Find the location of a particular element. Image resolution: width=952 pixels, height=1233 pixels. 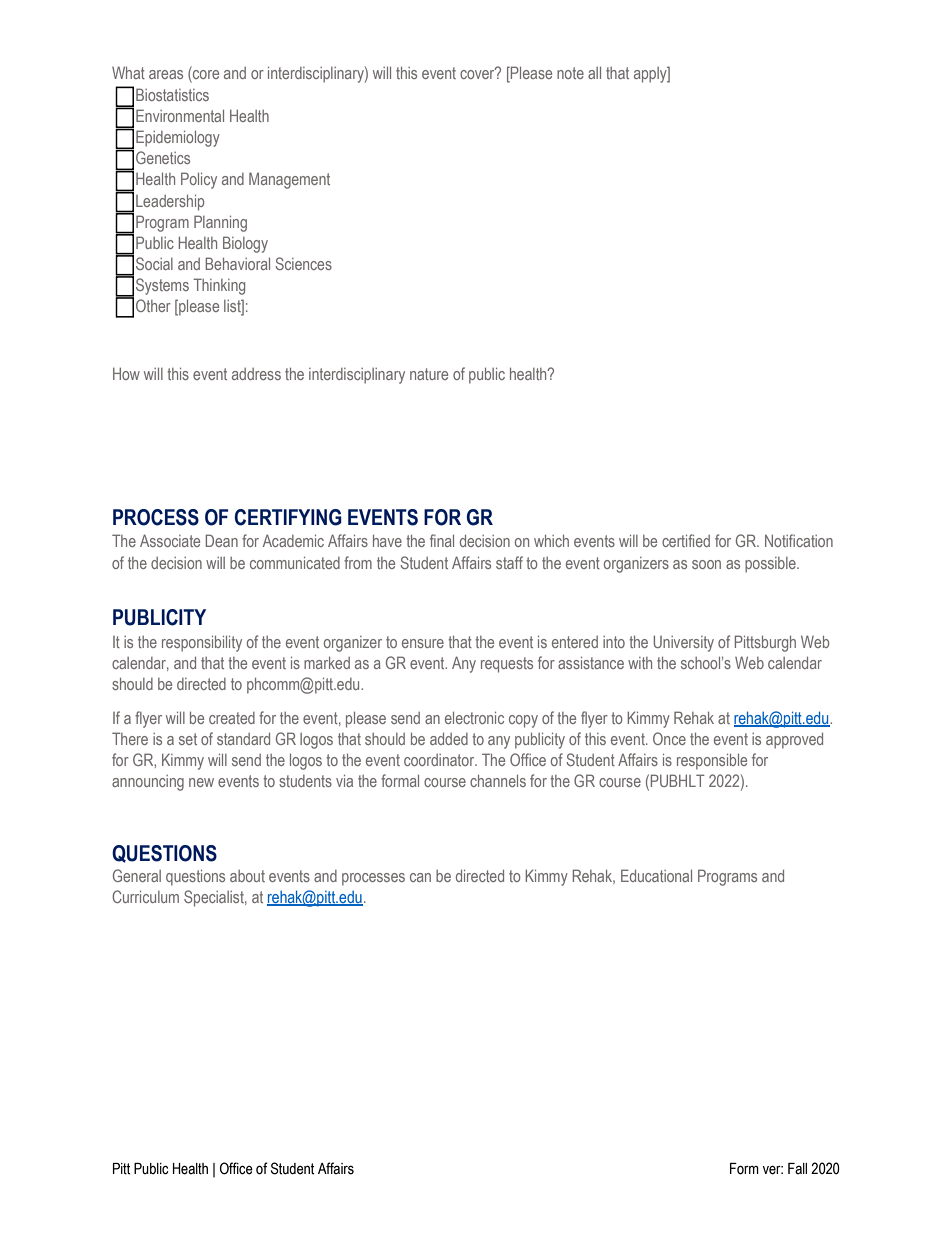

nature is located at coordinates (429, 374).
